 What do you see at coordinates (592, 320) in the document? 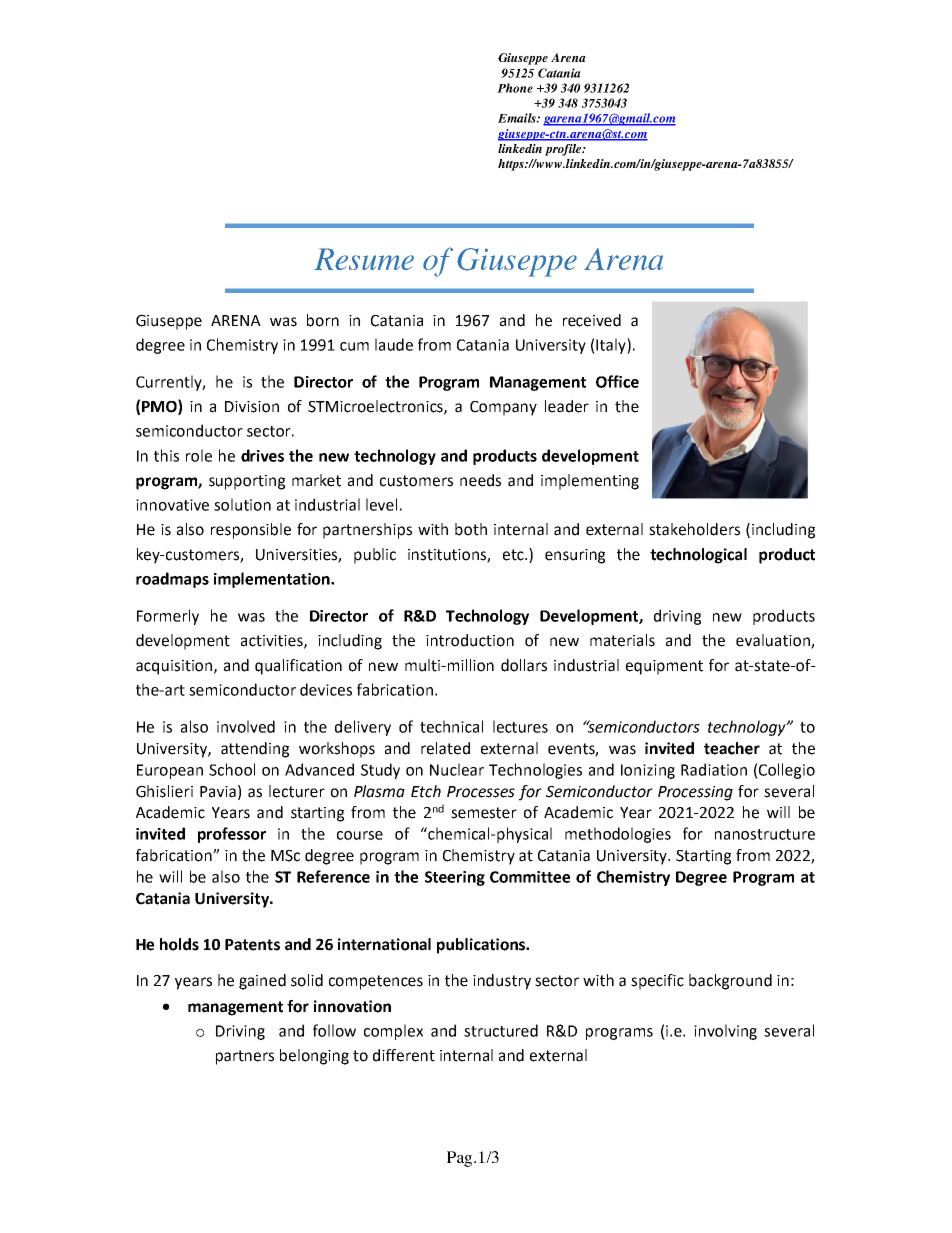
I see `received` at bounding box center [592, 320].
